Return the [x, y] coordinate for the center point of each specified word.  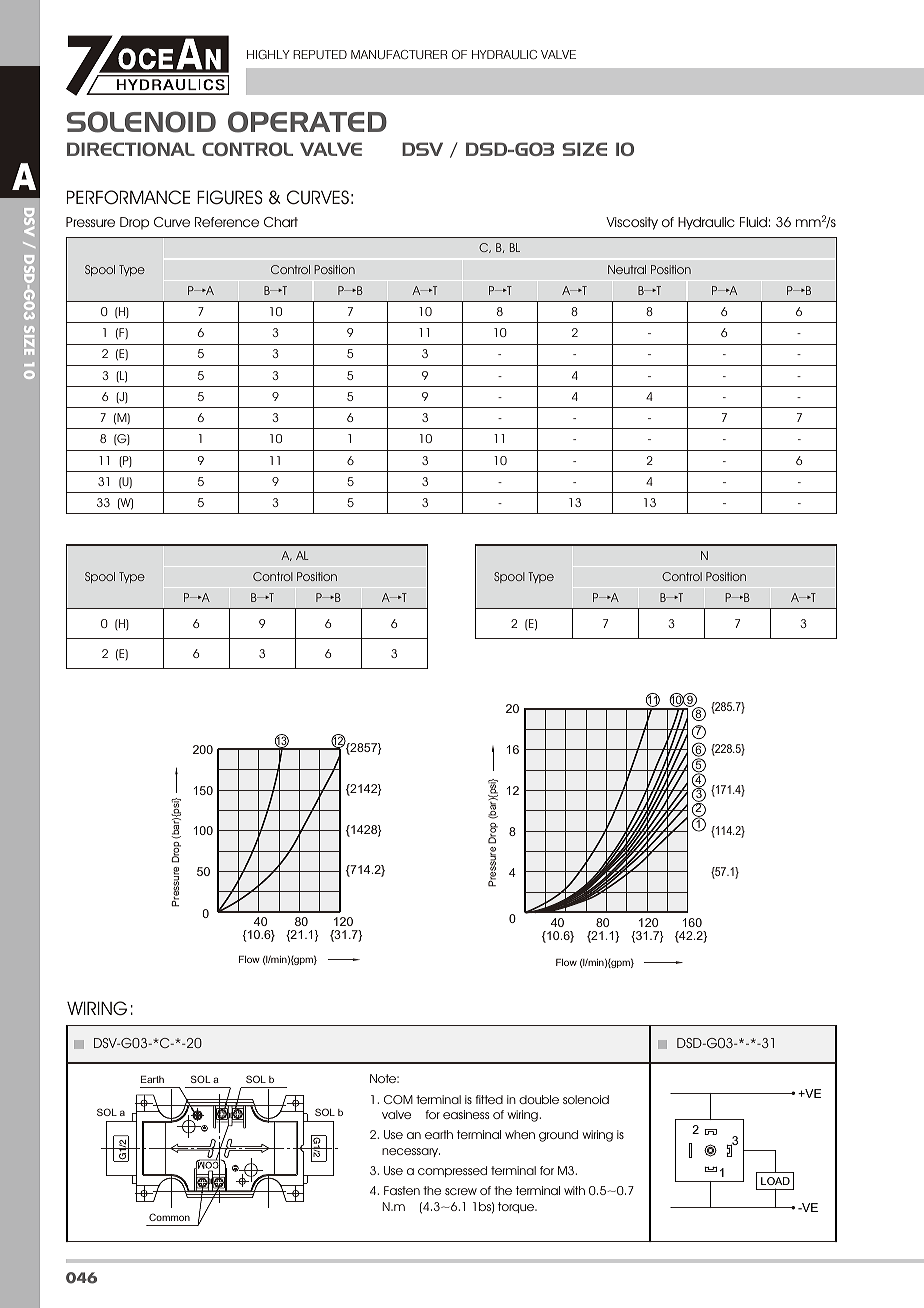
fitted [489, 1099]
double [539, 1099]
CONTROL [247, 149]
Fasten [402, 1190]
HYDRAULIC [504, 55]
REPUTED [320, 54]
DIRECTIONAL [131, 149]
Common [169, 1217]
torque [517, 1207]
